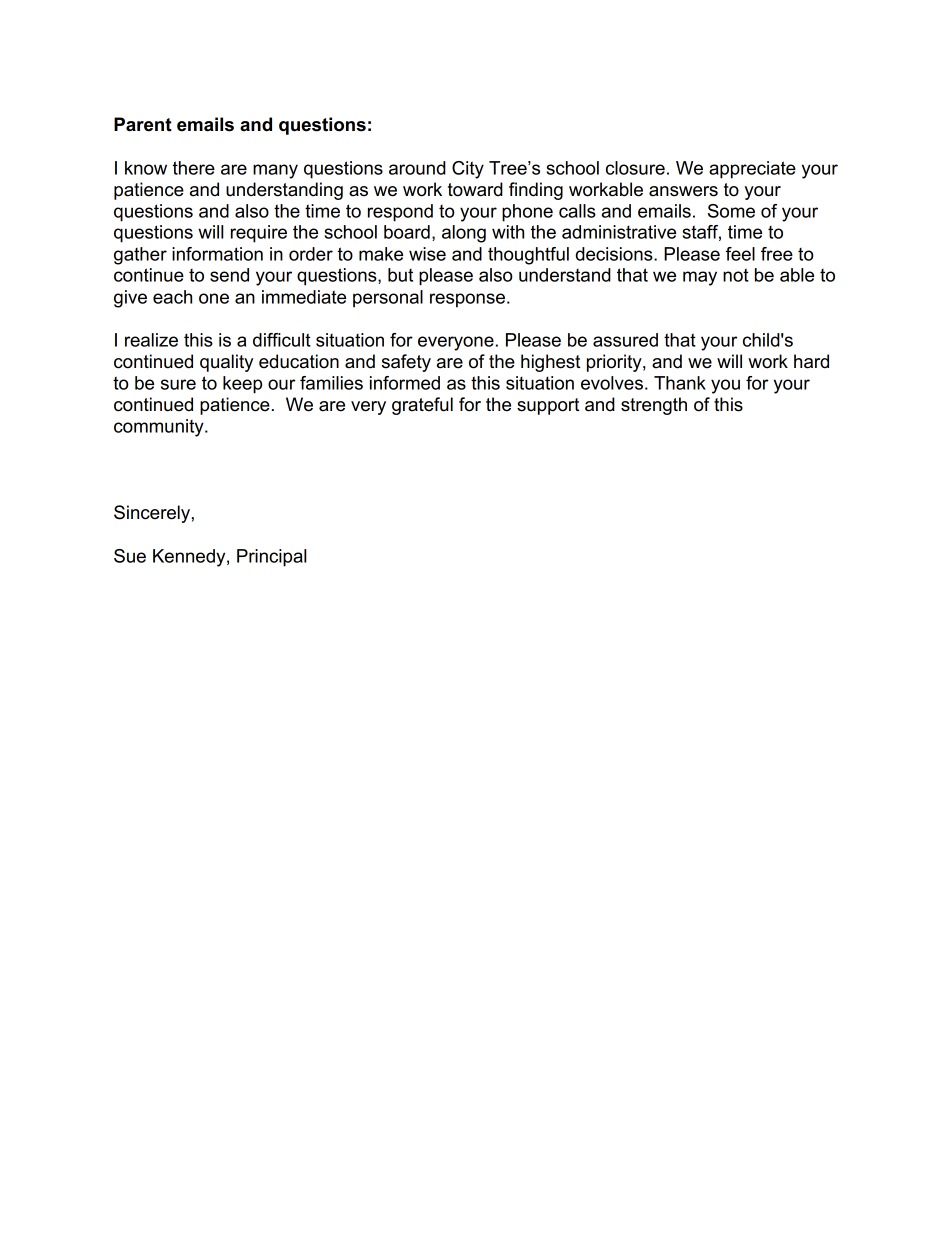 The width and height of the screenshot is (952, 1233). I want to click on appreciate, so click(752, 170).
